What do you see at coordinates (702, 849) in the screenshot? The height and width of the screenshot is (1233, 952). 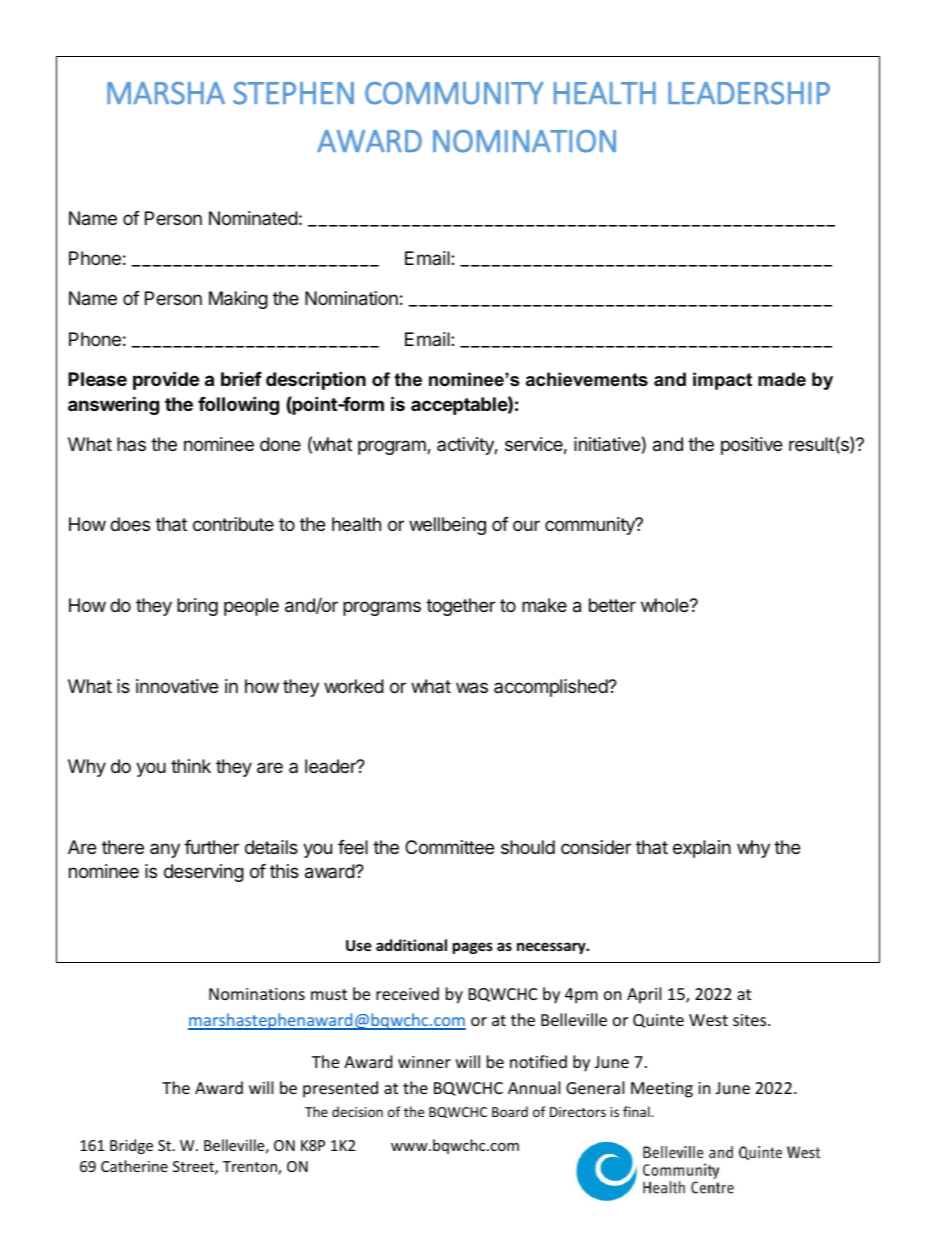 I see `explain` at bounding box center [702, 849].
